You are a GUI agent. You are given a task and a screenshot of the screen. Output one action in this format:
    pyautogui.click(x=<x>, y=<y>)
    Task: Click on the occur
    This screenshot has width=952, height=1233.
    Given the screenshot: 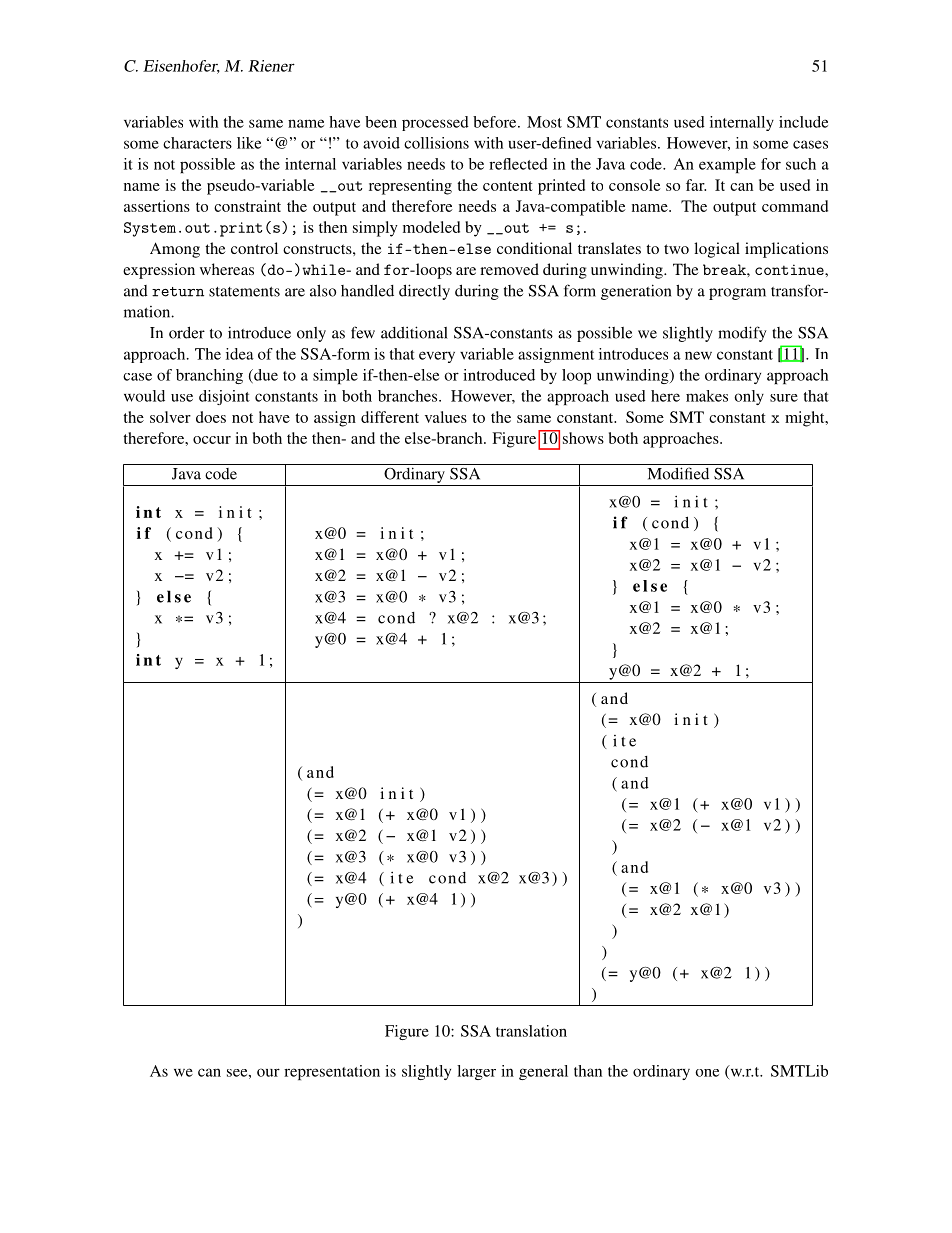 What is the action you would take?
    pyautogui.click(x=212, y=440)
